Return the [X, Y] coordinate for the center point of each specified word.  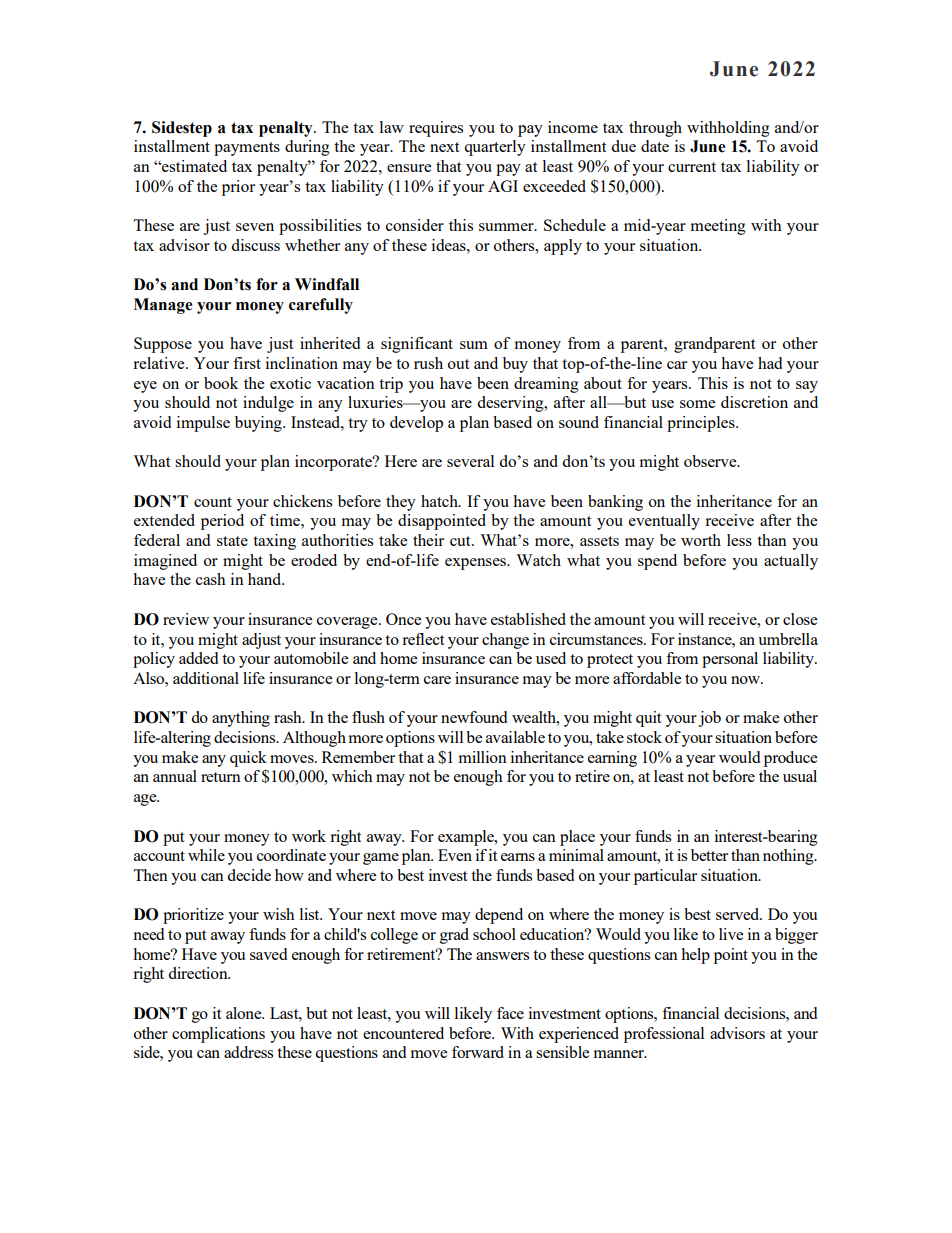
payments [247, 149]
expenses [476, 564]
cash [211, 579]
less [739, 540]
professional [664, 1035]
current [692, 167]
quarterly [495, 148]
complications [218, 1035]
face [510, 1013]
